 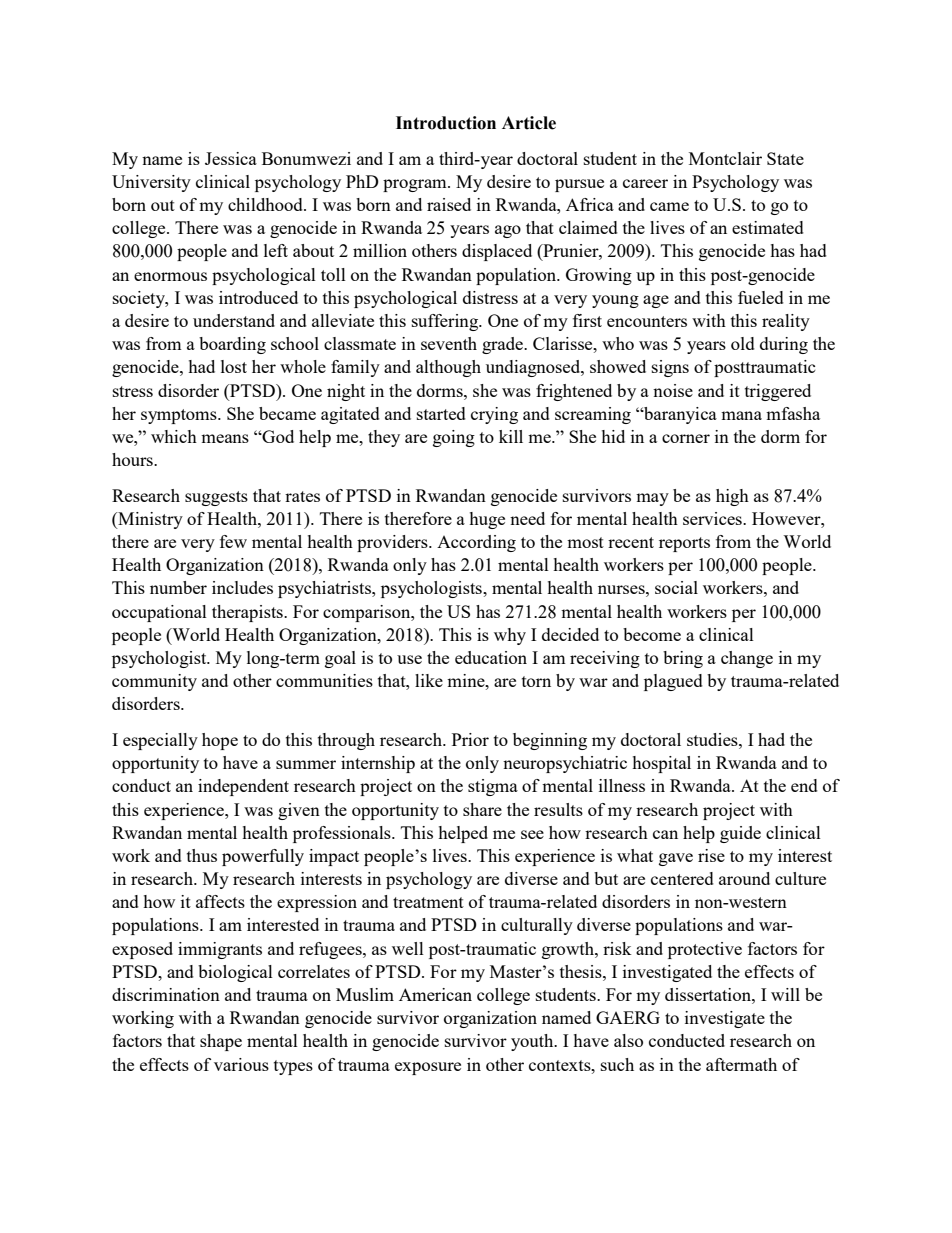 I want to click on lost, so click(x=234, y=366).
